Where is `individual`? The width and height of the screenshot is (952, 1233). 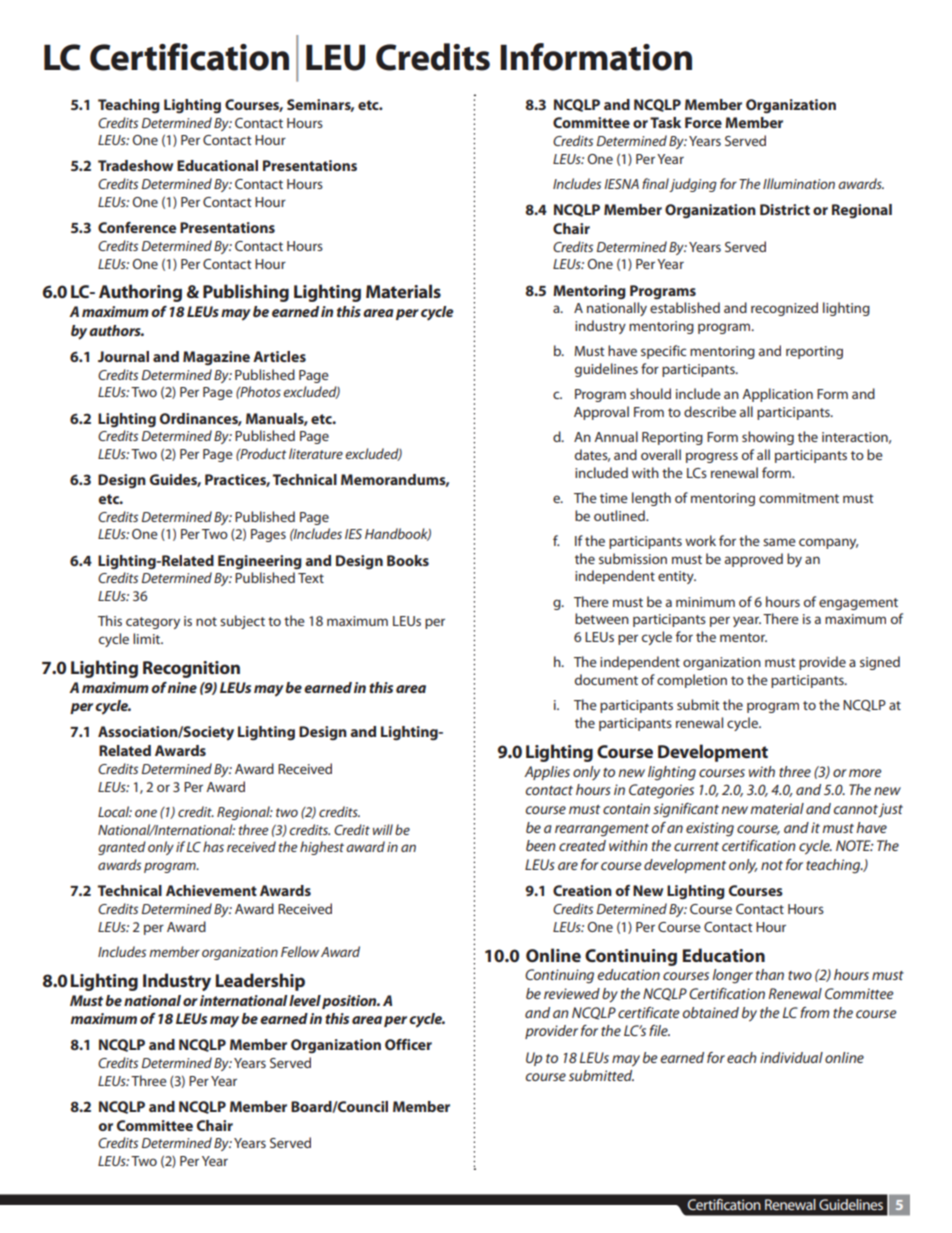 individual is located at coordinates (791, 1057).
